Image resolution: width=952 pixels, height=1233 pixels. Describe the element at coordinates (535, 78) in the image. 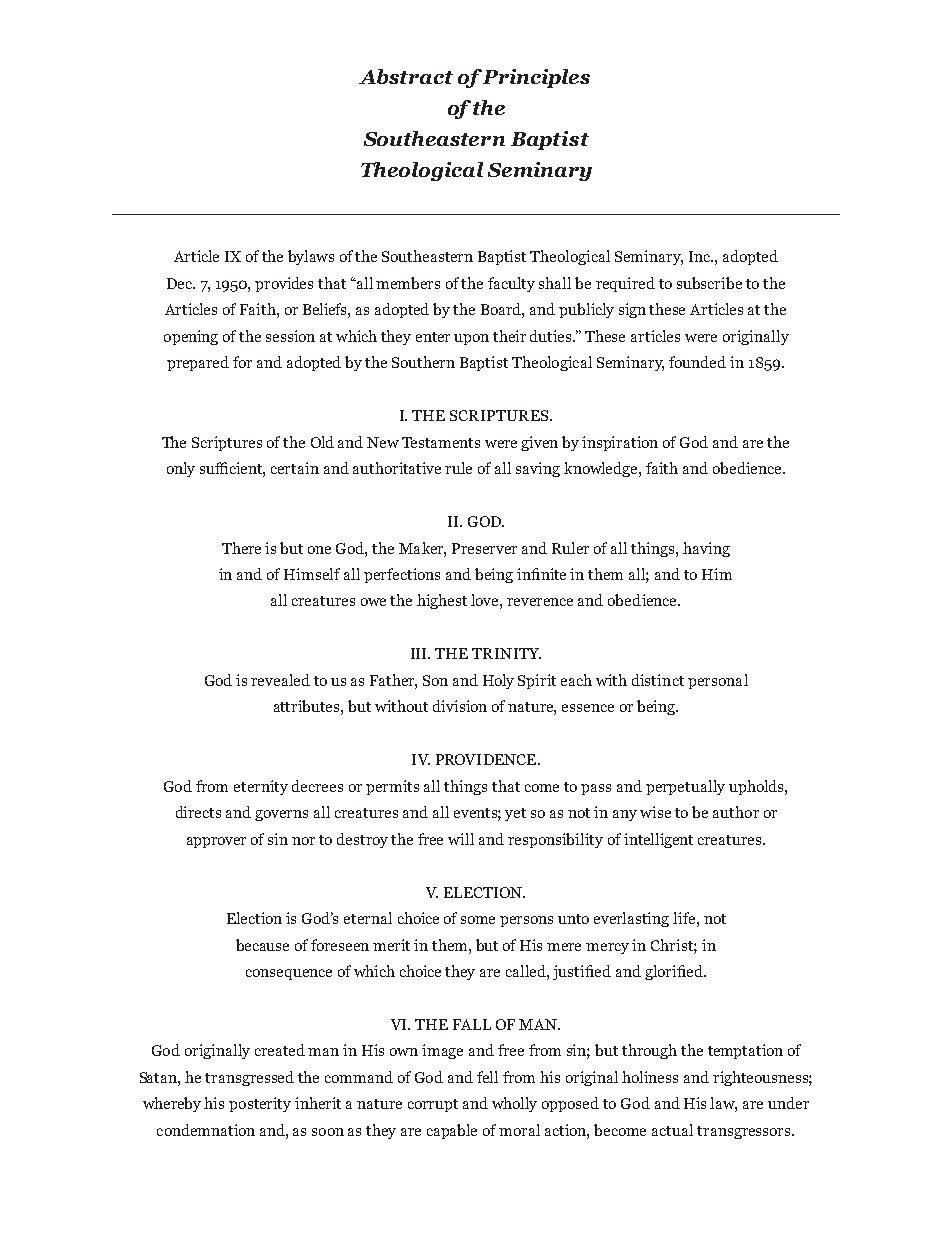

I see `Principles` at that location.
